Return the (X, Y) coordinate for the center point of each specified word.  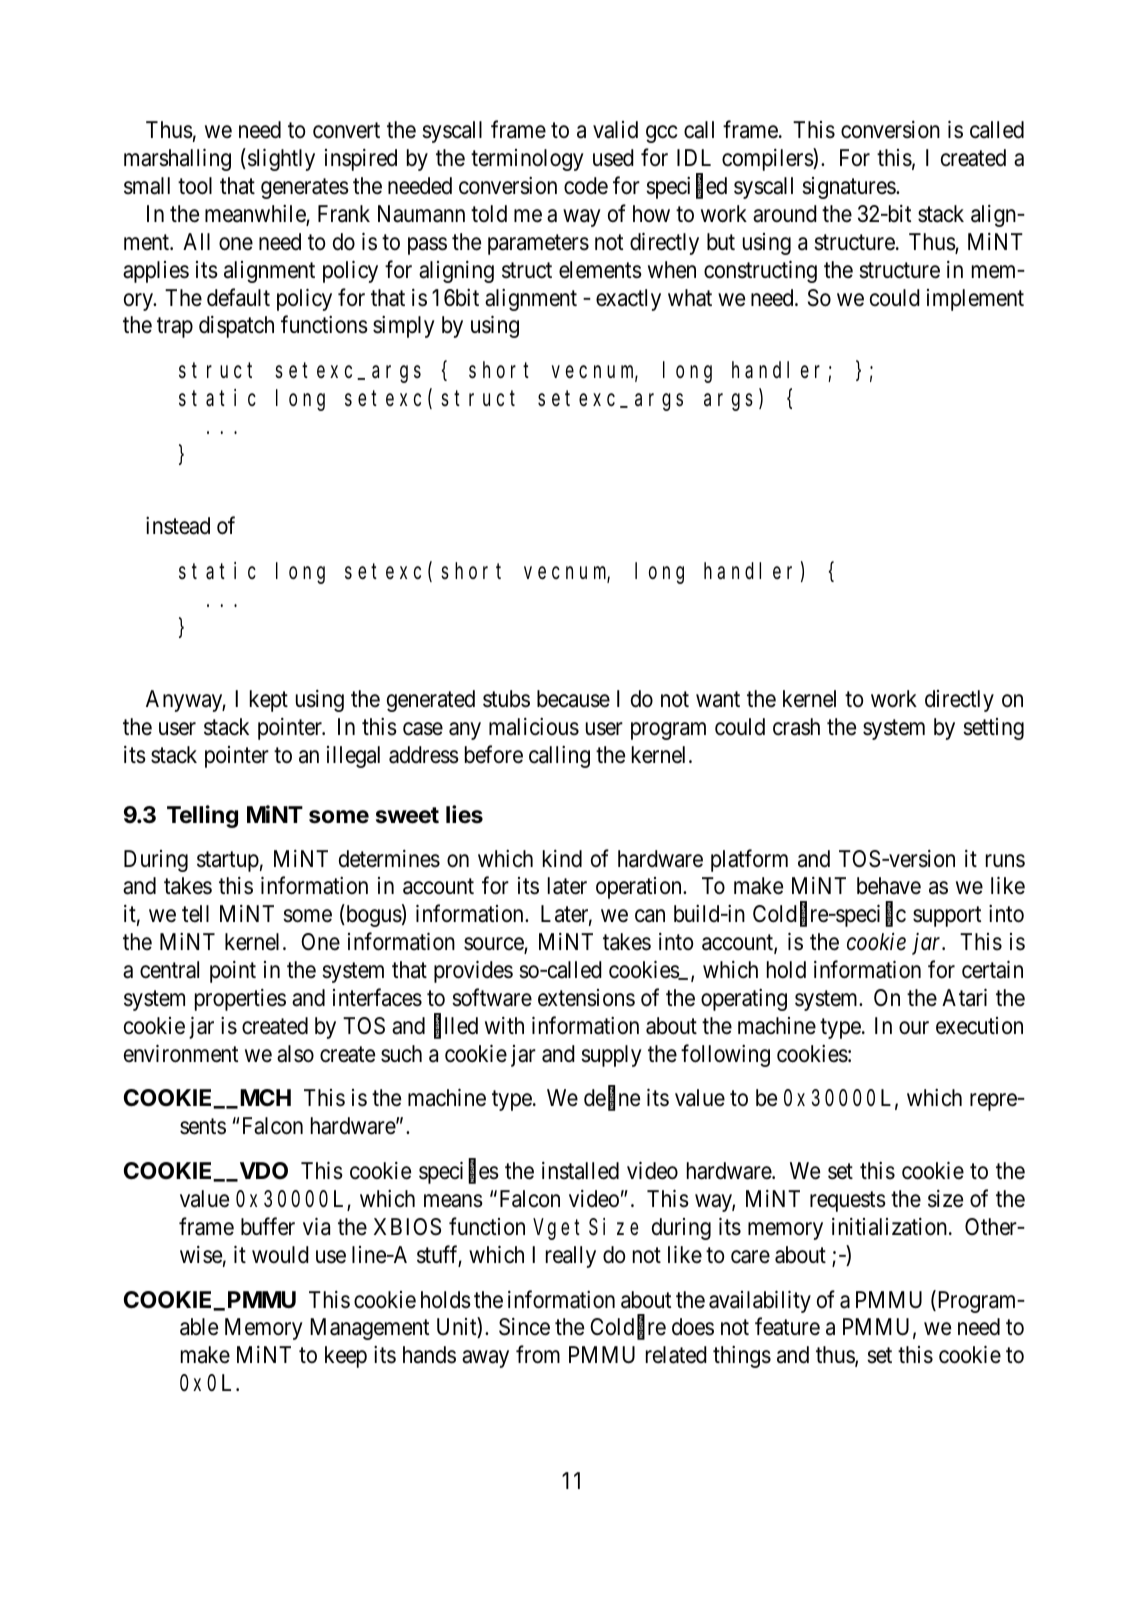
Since (524, 1327)
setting (993, 729)
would (280, 1254)
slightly (281, 160)
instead (178, 526)
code (586, 186)
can (650, 916)
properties (240, 1000)
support (947, 917)
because (573, 699)
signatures (849, 188)
